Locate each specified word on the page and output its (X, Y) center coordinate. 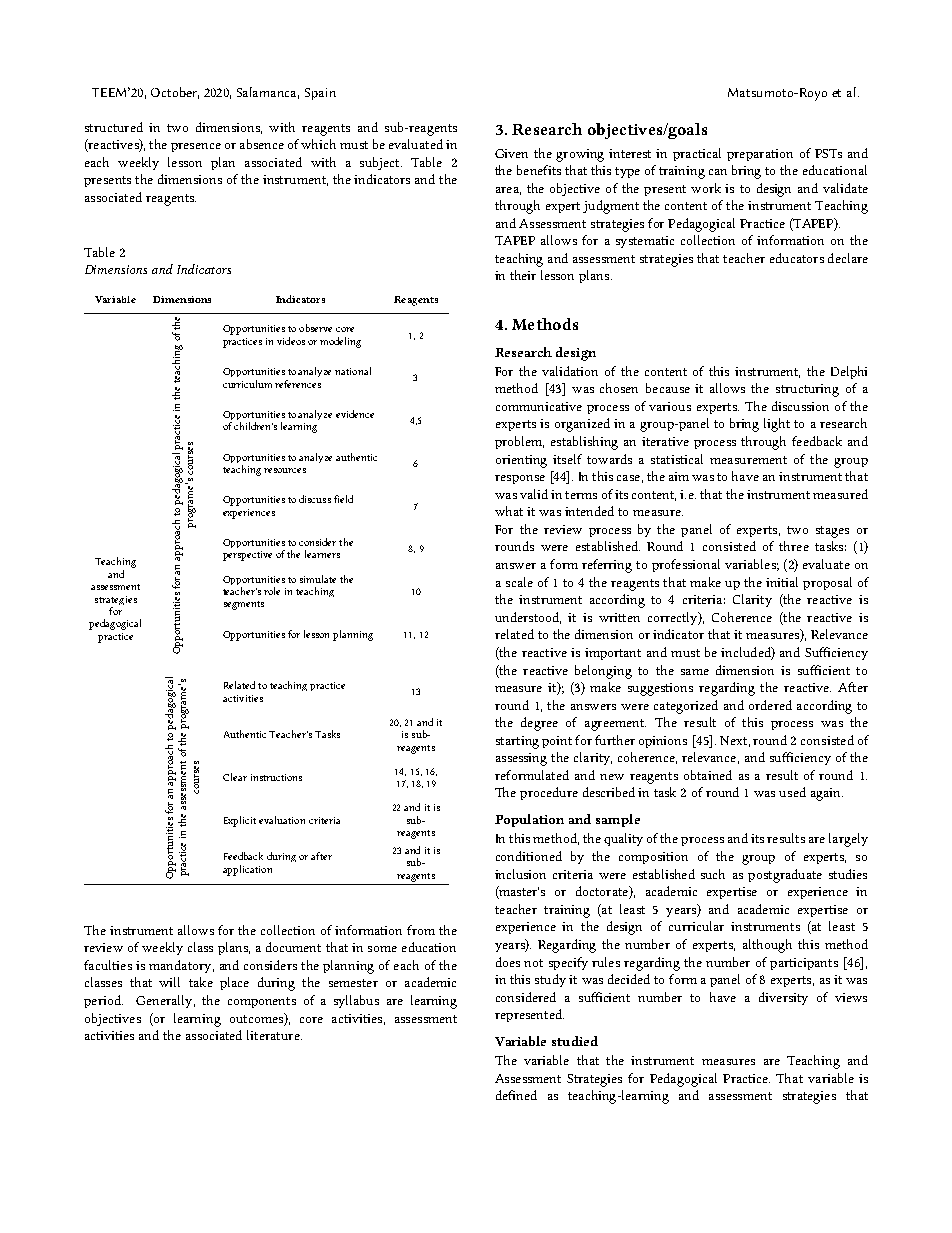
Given (511, 153)
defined (516, 1095)
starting (517, 742)
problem (519, 442)
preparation (760, 155)
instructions (276, 777)
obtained (708, 775)
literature (274, 1035)
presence (196, 147)
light (777, 425)
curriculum (247, 384)
